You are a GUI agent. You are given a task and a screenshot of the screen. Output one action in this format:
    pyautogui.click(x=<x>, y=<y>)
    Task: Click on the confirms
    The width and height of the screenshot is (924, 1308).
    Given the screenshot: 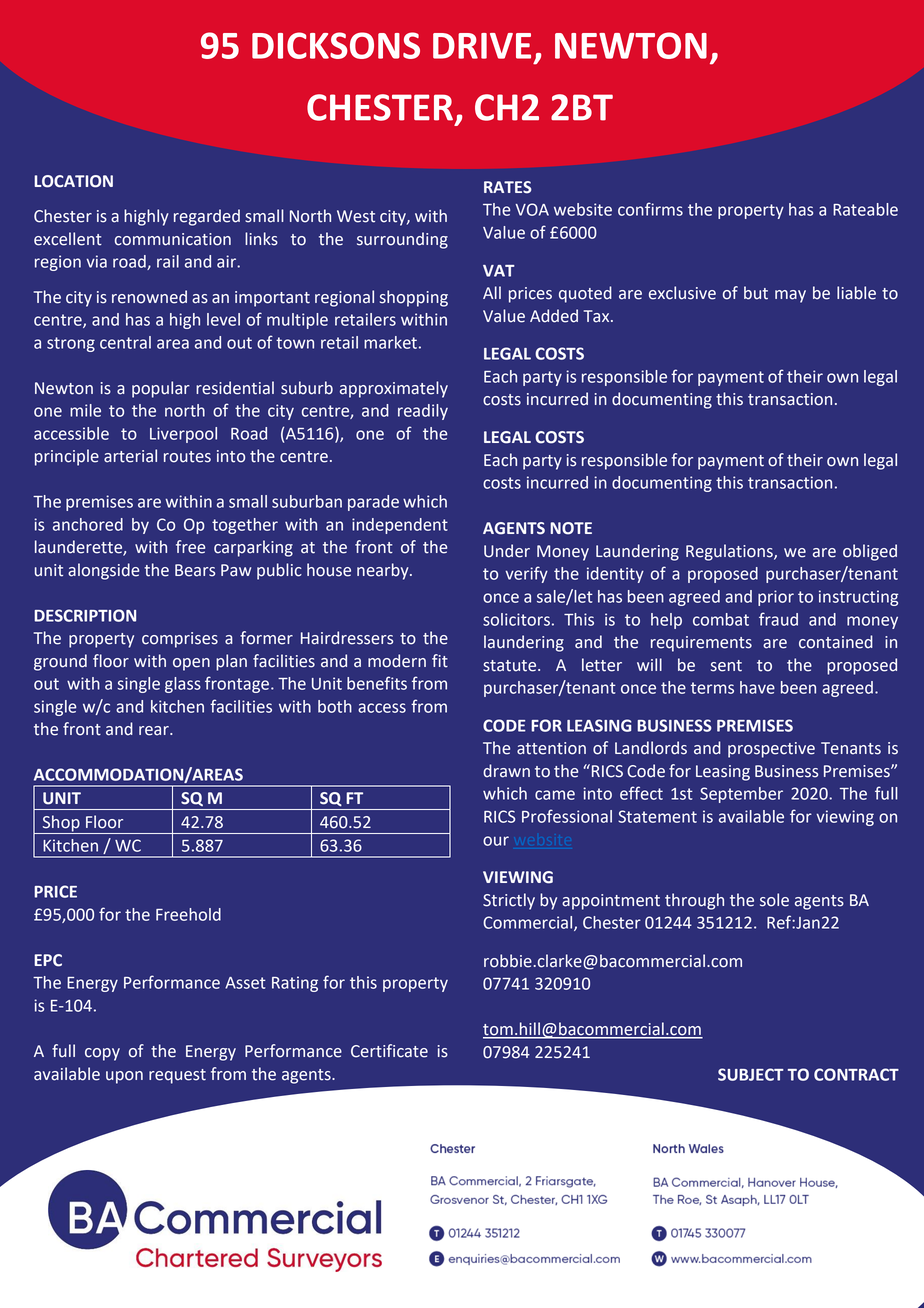 What is the action you would take?
    pyautogui.click(x=650, y=209)
